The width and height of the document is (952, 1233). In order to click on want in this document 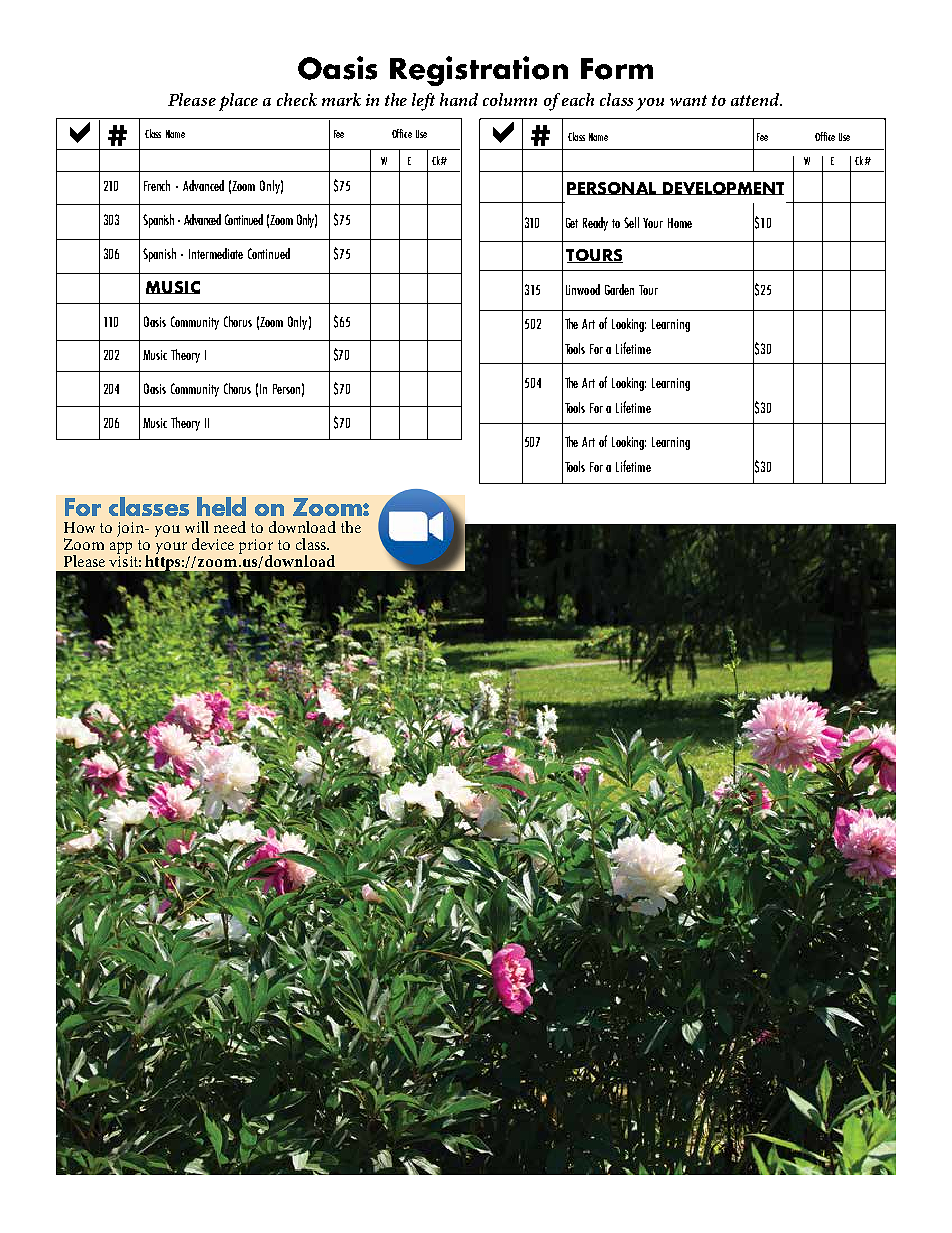, I will do `click(688, 100)`.
